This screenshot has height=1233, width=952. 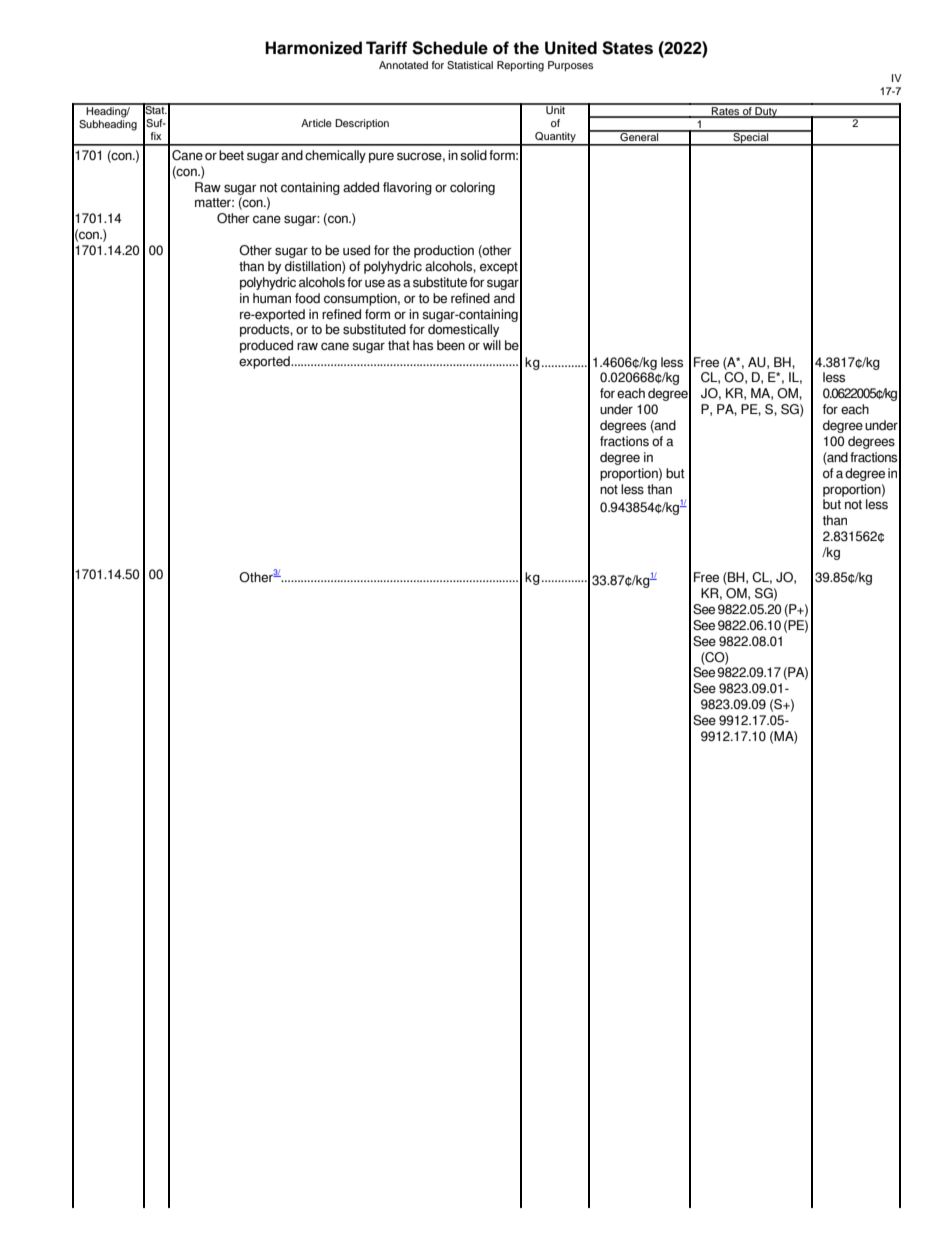 I want to click on Harmonized, so click(x=313, y=48).
